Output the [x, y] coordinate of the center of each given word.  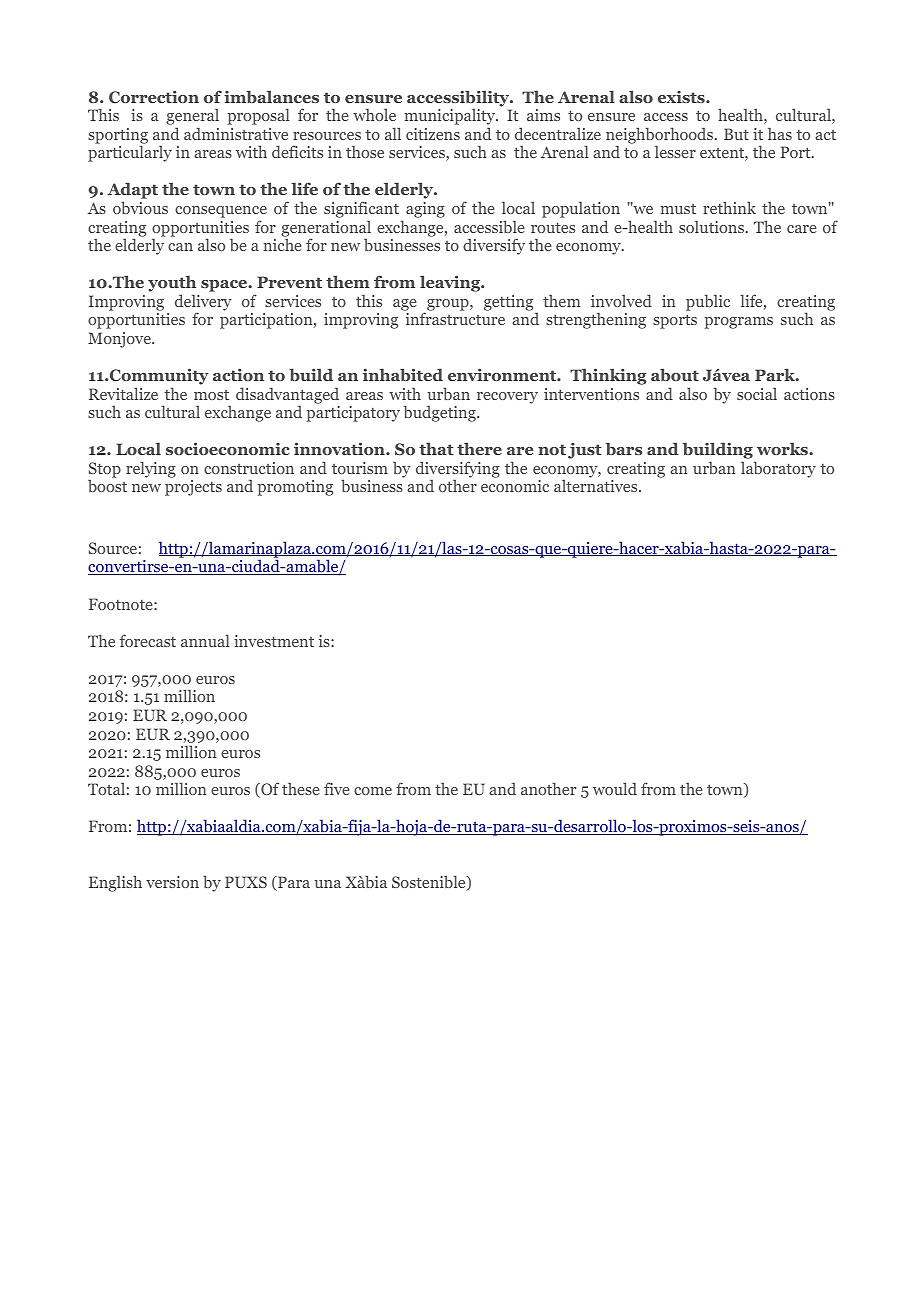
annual [205, 640]
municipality [451, 118]
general [192, 118]
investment [274, 641]
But [736, 134]
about [675, 374]
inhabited [403, 374]
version [172, 882]
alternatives [597, 486]
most [211, 395]
